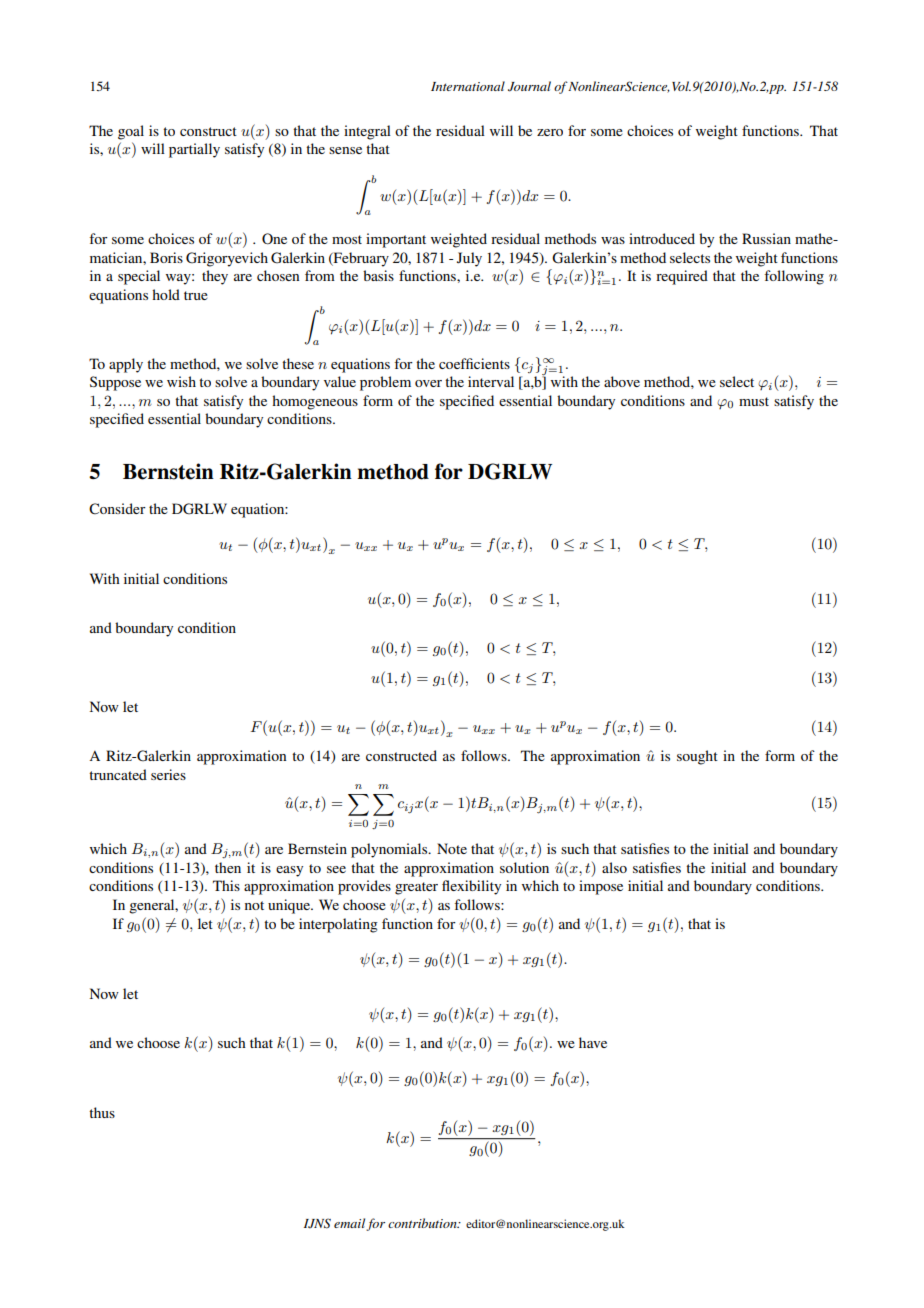 The width and height of the document is (924, 1308). What do you see at coordinates (196, 295) in the document?
I see `true` at bounding box center [196, 295].
